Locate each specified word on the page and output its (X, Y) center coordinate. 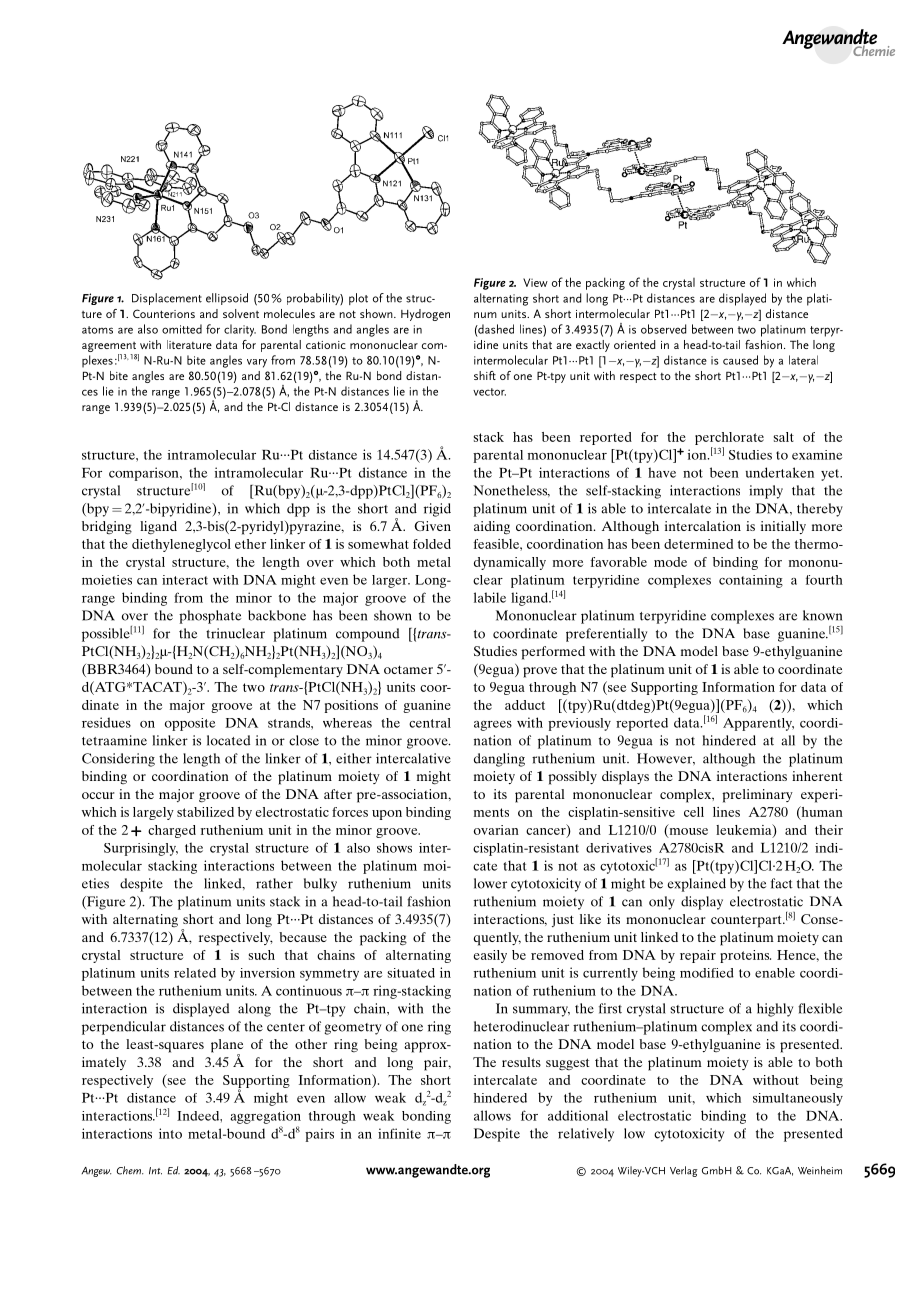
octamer (408, 669)
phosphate (210, 617)
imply (766, 492)
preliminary (757, 796)
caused (740, 360)
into (170, 1133)
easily (490, 956)
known (822, 615)
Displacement (167, 299)
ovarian (496, 830)
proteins (745, 956)
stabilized (205, 812)
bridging (107, 528)
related (195, 973)
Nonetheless (511, 491)
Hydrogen (425, 315)
